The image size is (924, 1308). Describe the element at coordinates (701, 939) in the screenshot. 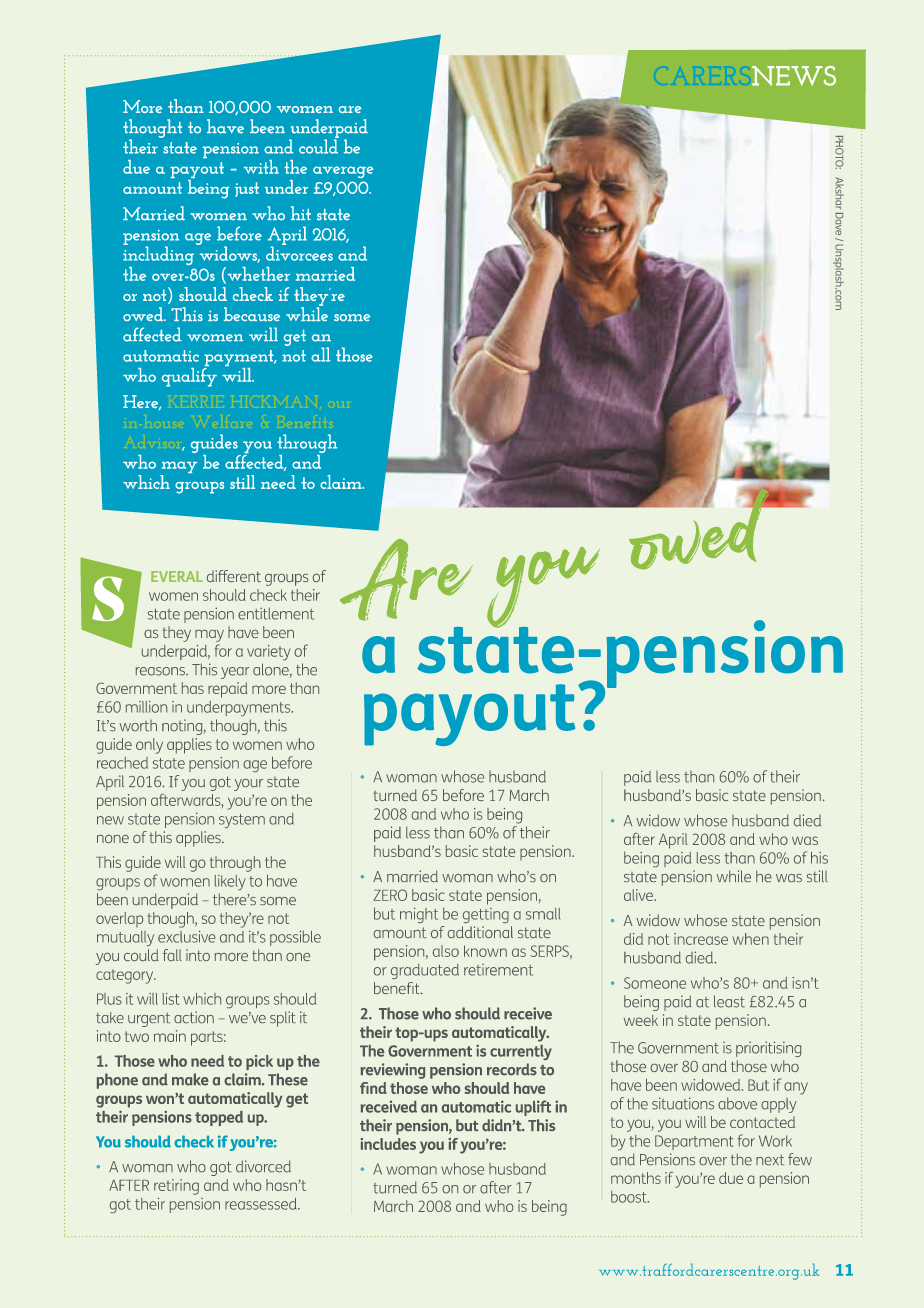

I see `increase` at that location.
